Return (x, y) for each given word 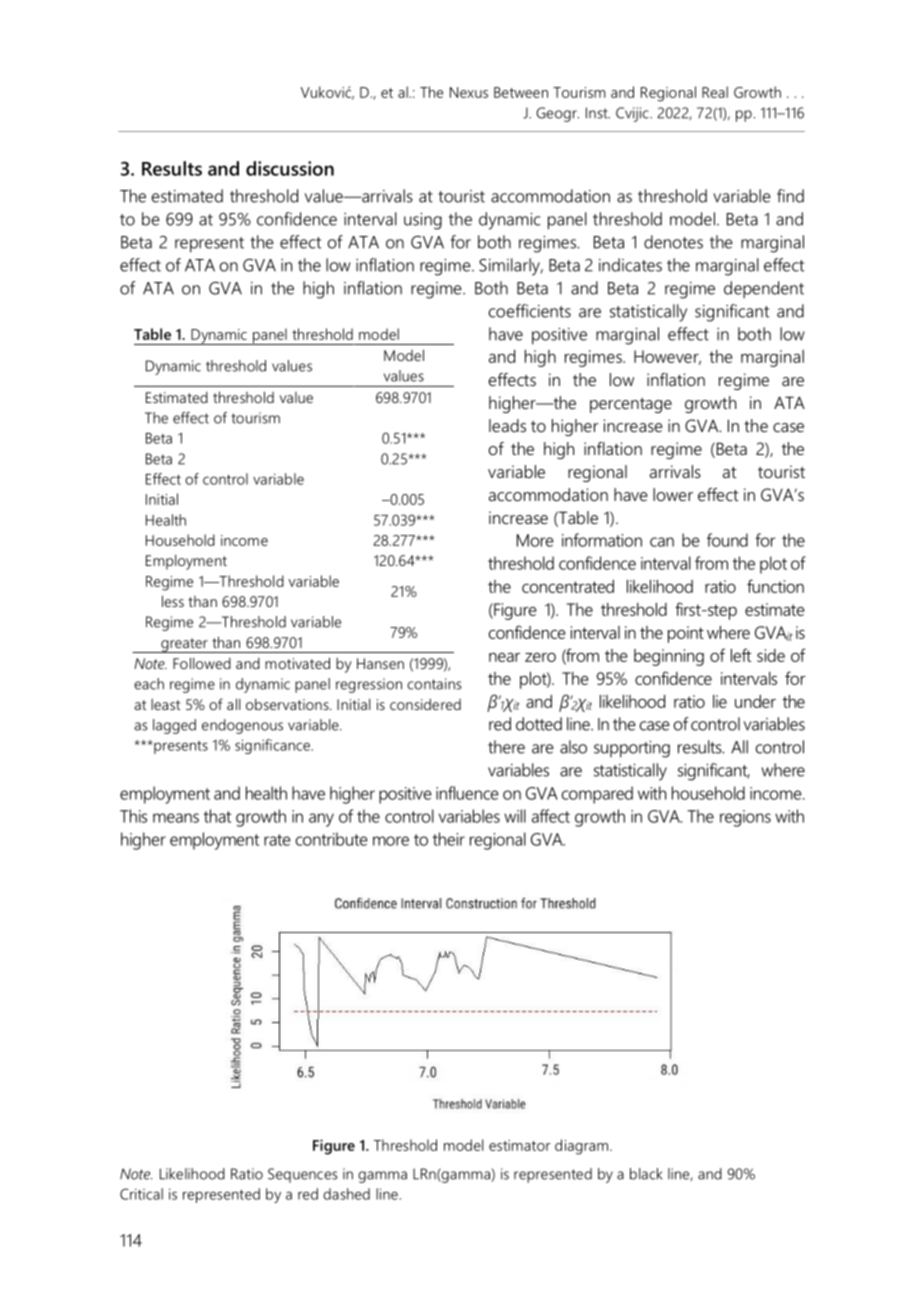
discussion (290, 168)
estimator (520, 1145)
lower (673, 494)
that (217, 816)
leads (507, 425)
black (646, 1174)
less (173, 601)
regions (745, 818)
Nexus (469, 92)
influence (467, 793)
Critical (141, 1194)
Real (715, 92)
